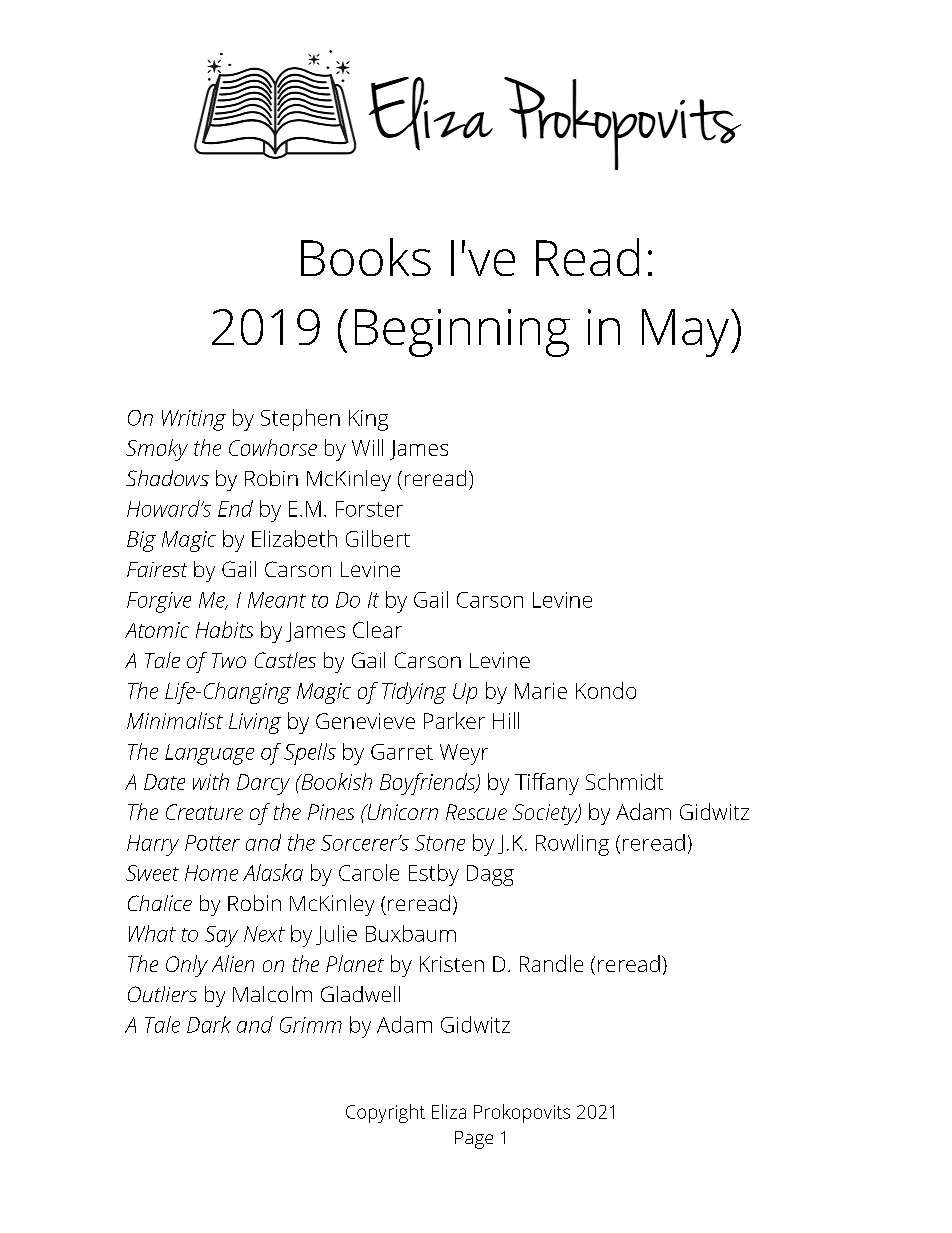  What do you see at coordinates (385, 1113) in the image?
I see `Copyright` at bounding box center [385, 1113].
